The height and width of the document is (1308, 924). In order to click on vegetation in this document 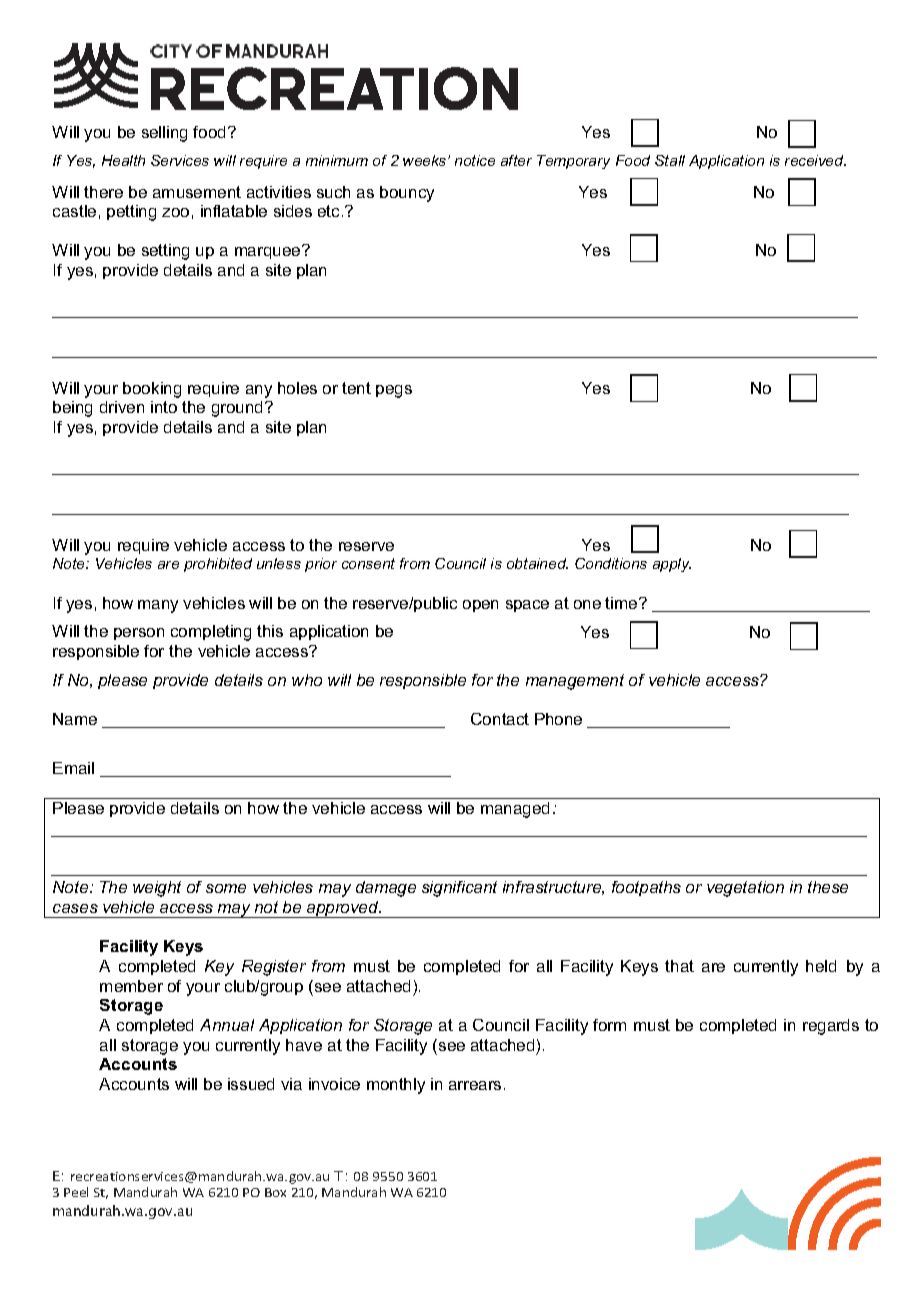, I will do `click(745, 889)`.
